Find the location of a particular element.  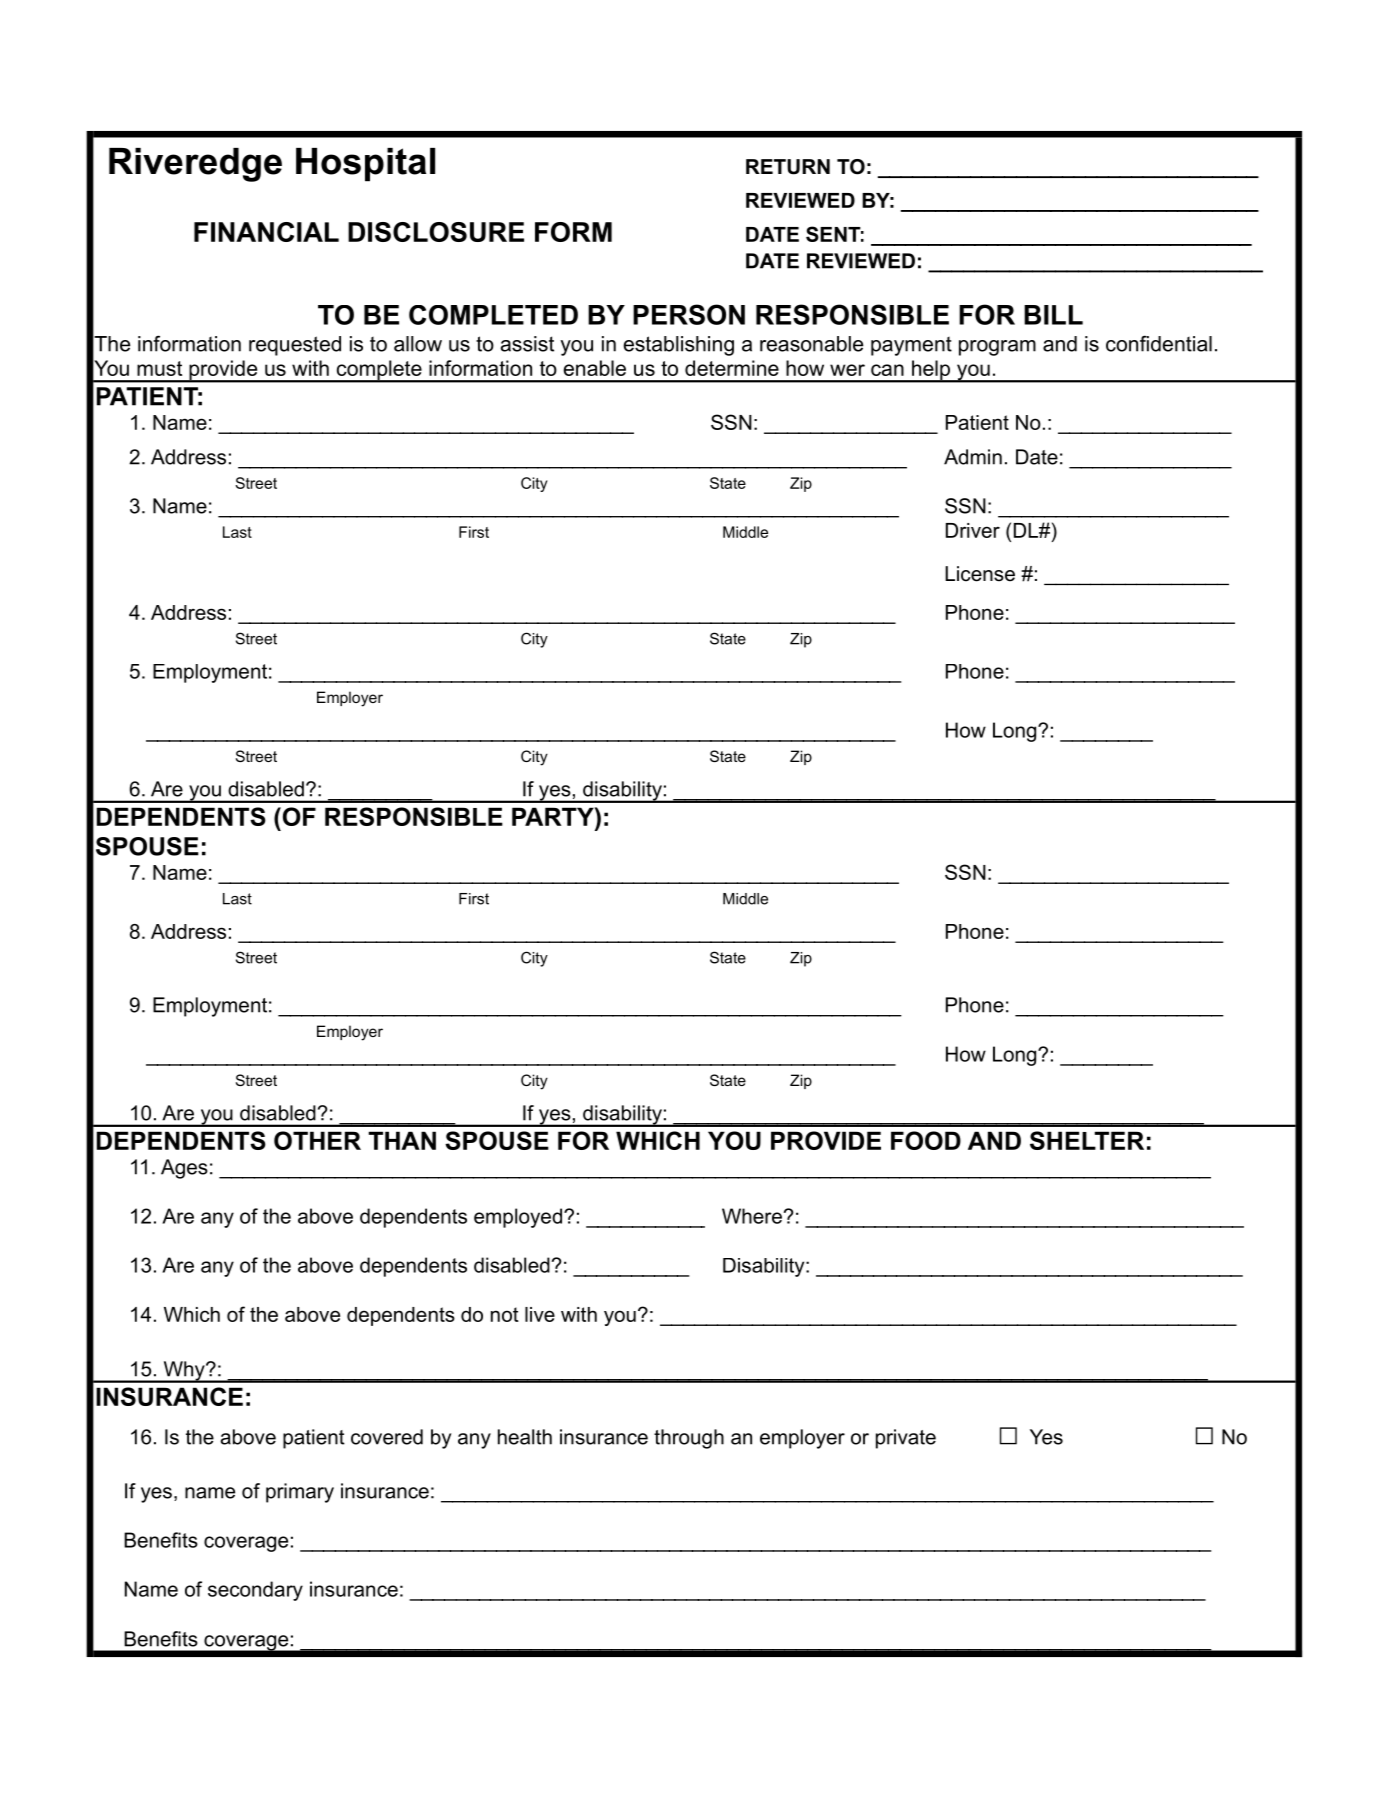

through is located at coordinates (689, 1439).
